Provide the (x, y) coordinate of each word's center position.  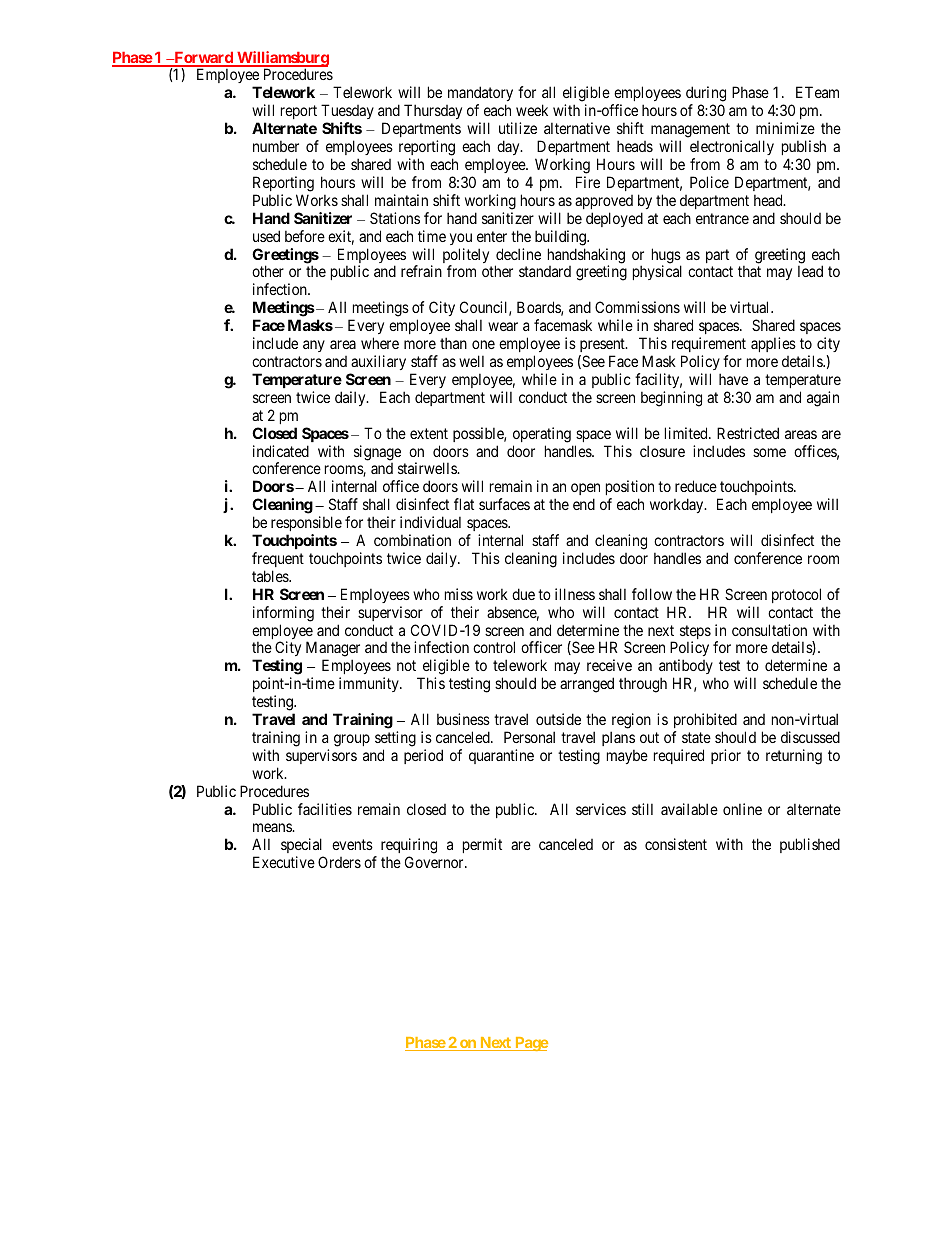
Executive (284, 862)
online (742, 809)
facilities (325, 809)
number (276, 146)
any (314, 346)
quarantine (501, 756)
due (523, 594)
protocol (796, 595)
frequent (278, 559)
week (532, 110)
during (706, 95)
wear (503, 326)
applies (773, 344)
